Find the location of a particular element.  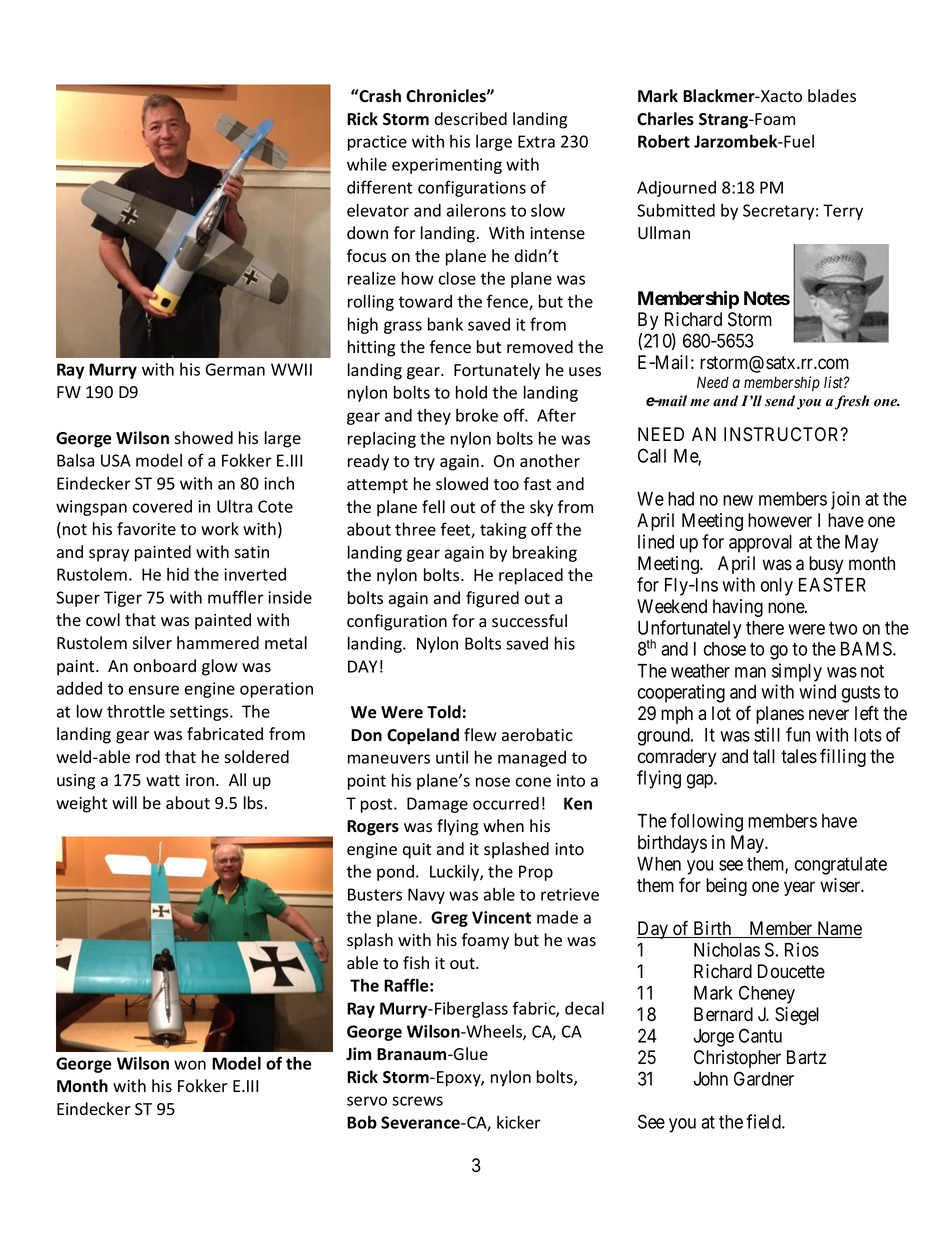

tall is located at coordinates (764, 756).
